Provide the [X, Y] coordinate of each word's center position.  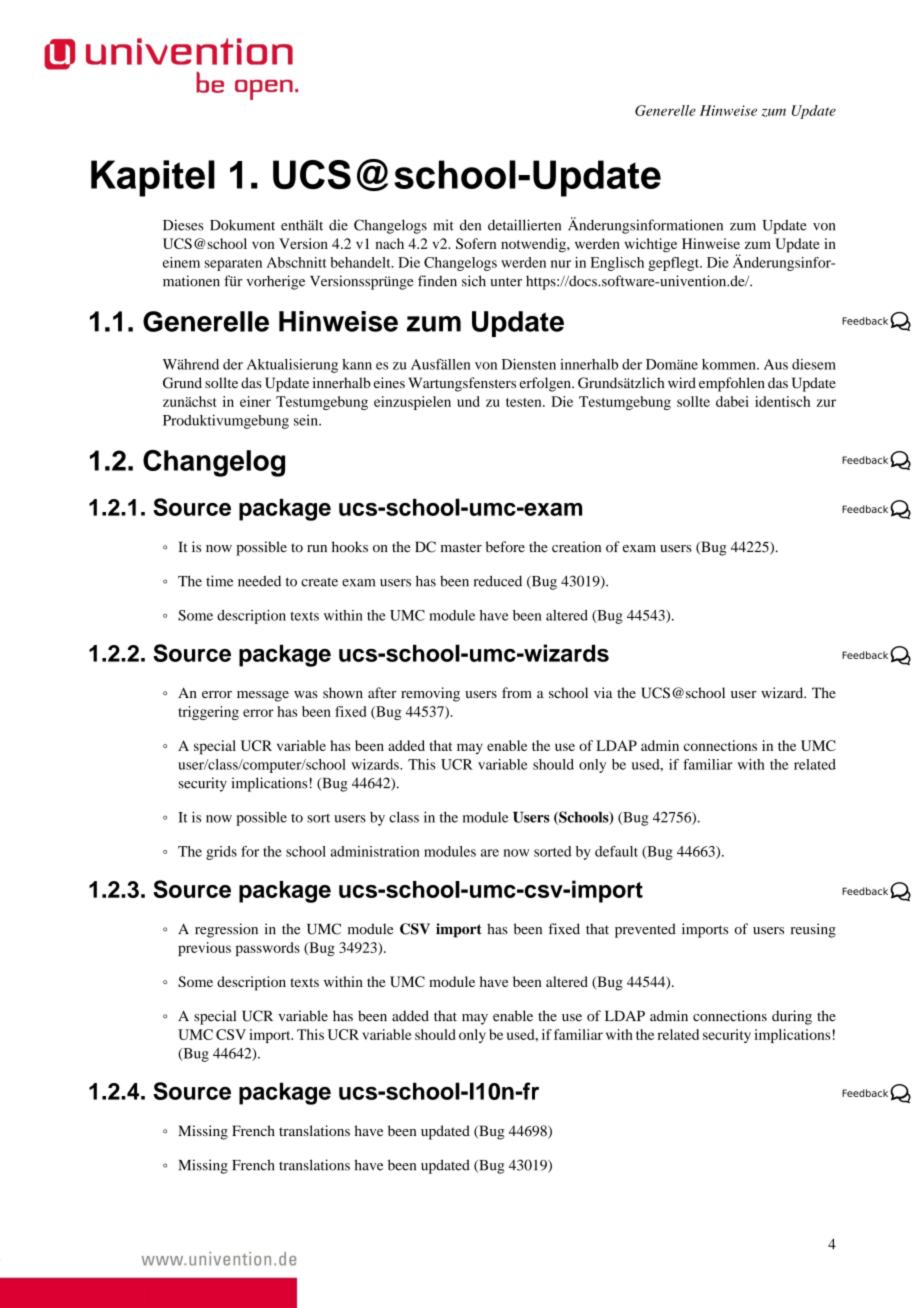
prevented [645, 930]
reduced [498, 581]
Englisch [617, 264]
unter [506, 282]
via [603, 692]
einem [181, 262]
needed [259, 581]
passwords [268, 949]
